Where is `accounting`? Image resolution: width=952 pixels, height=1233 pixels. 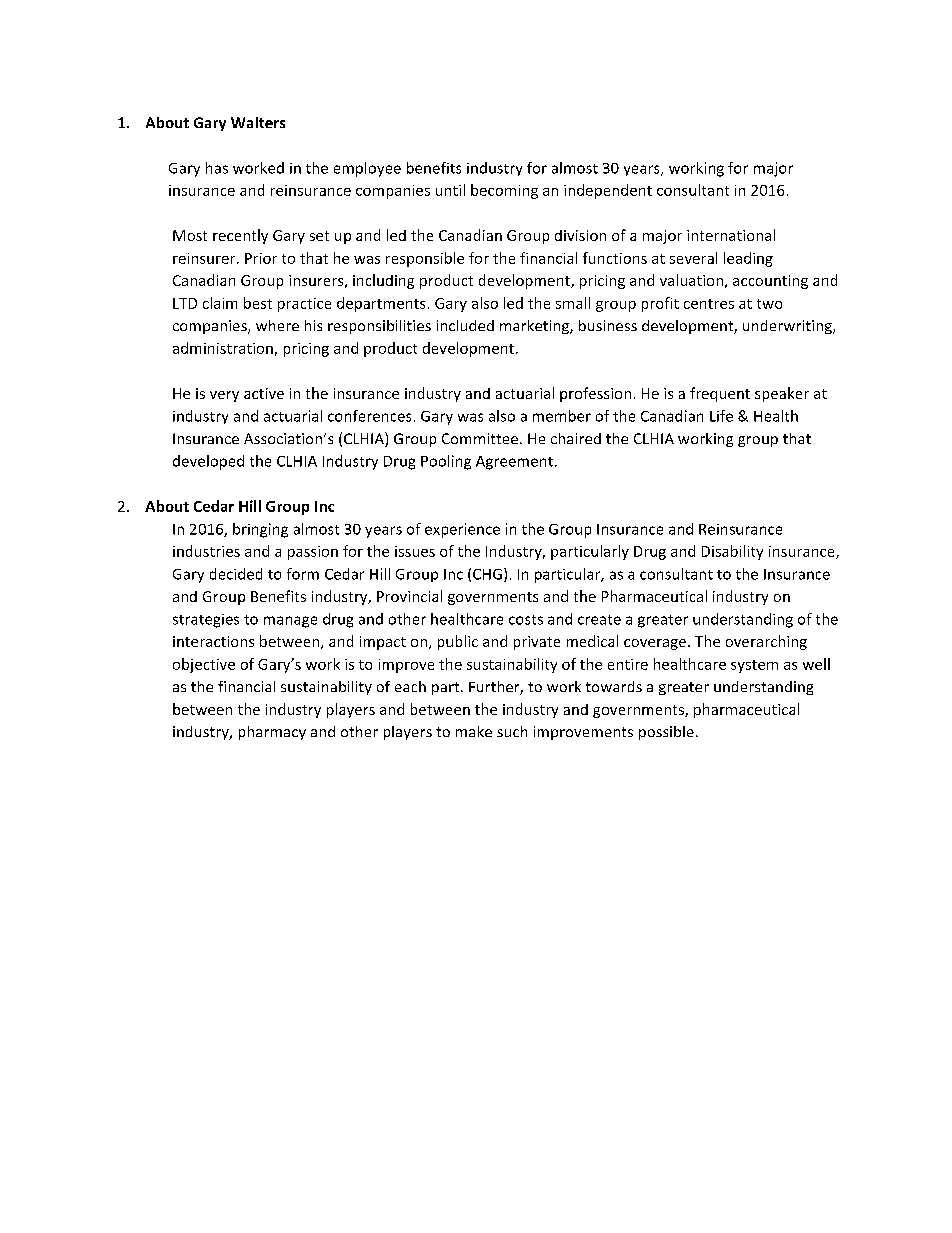 accounting is located at coordinates (770, 282).
